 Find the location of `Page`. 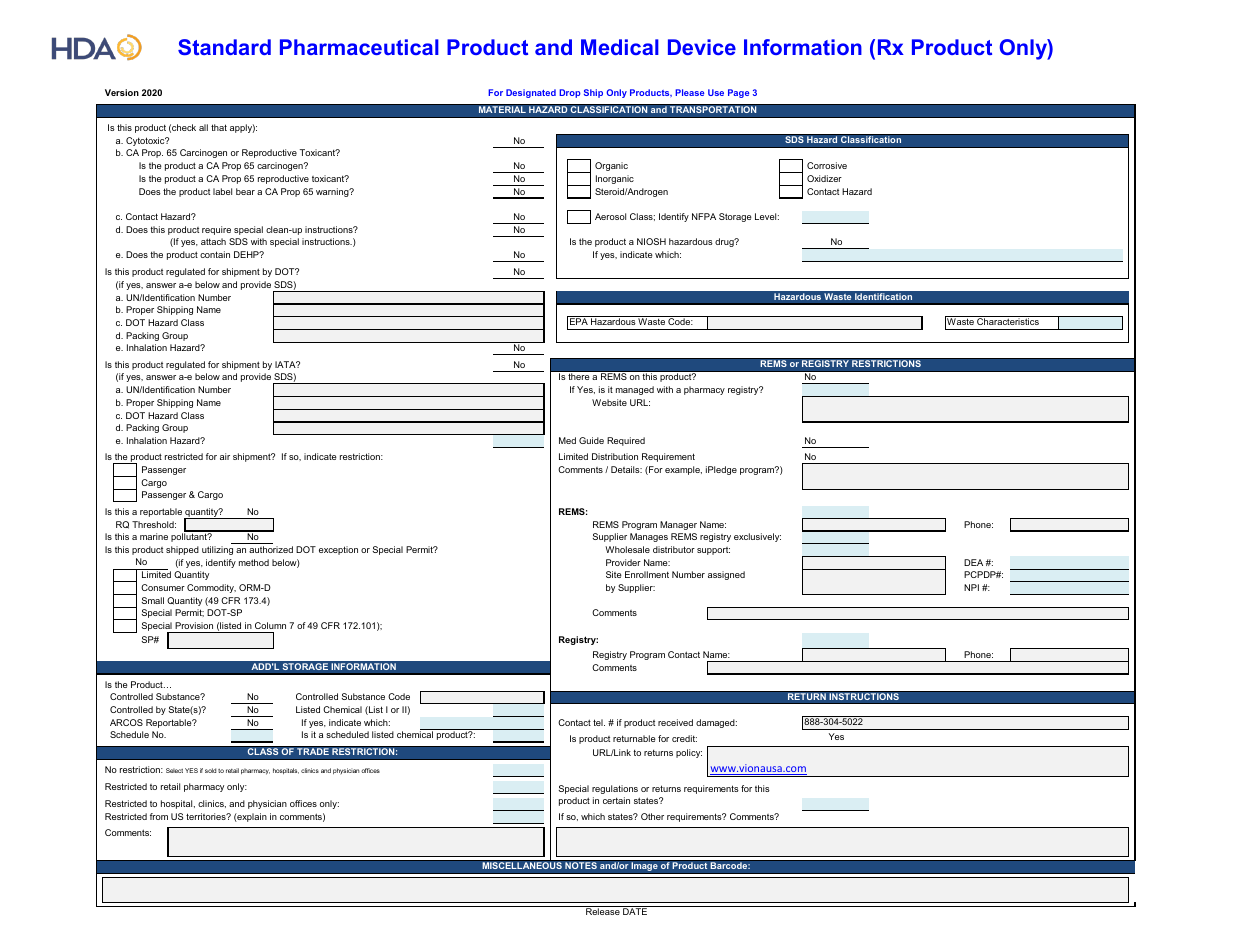

Page is located at coordinates (738, 93).
